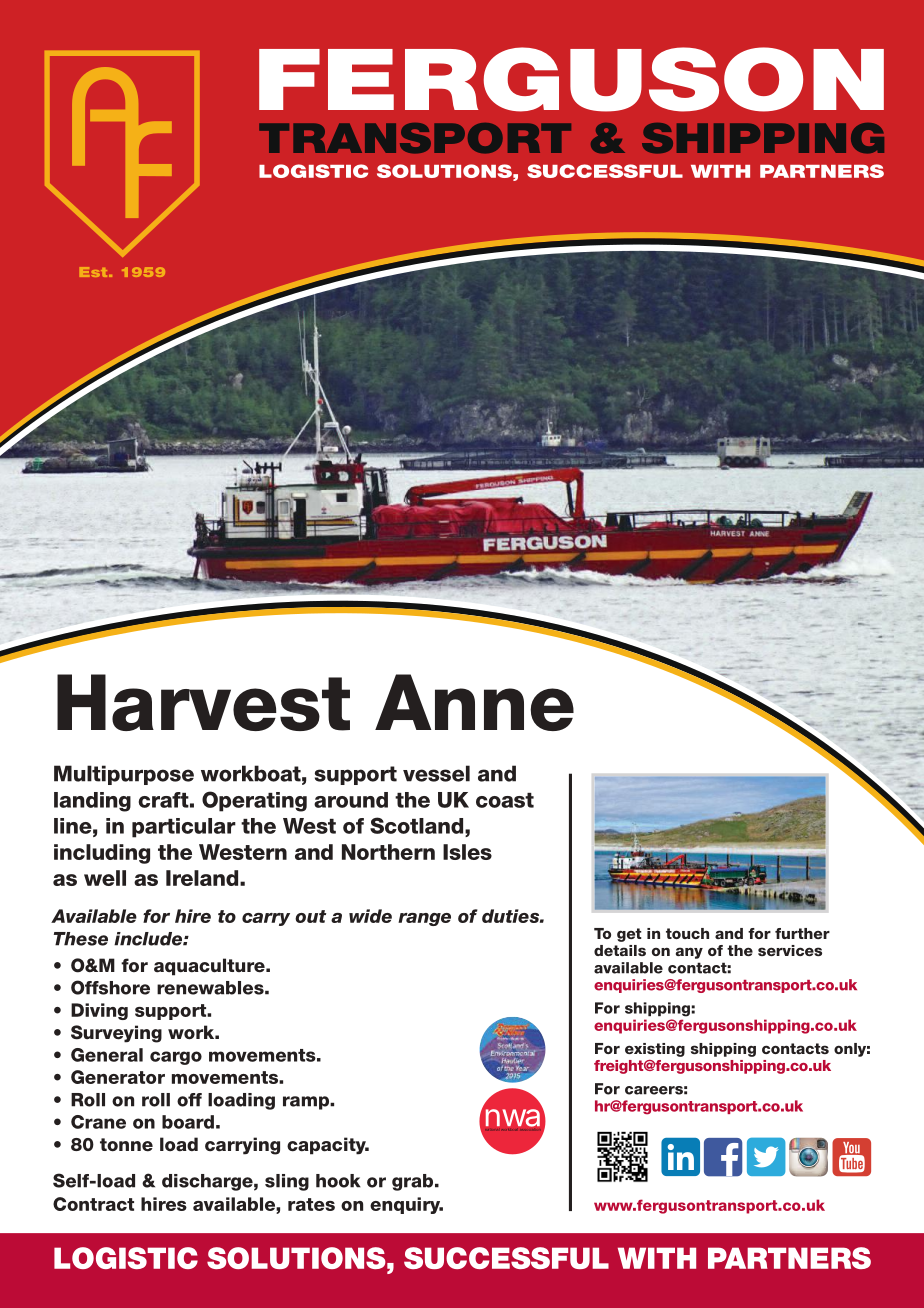 This page has height=1308, width=924. I want to click on coast, so click(505, 800).
